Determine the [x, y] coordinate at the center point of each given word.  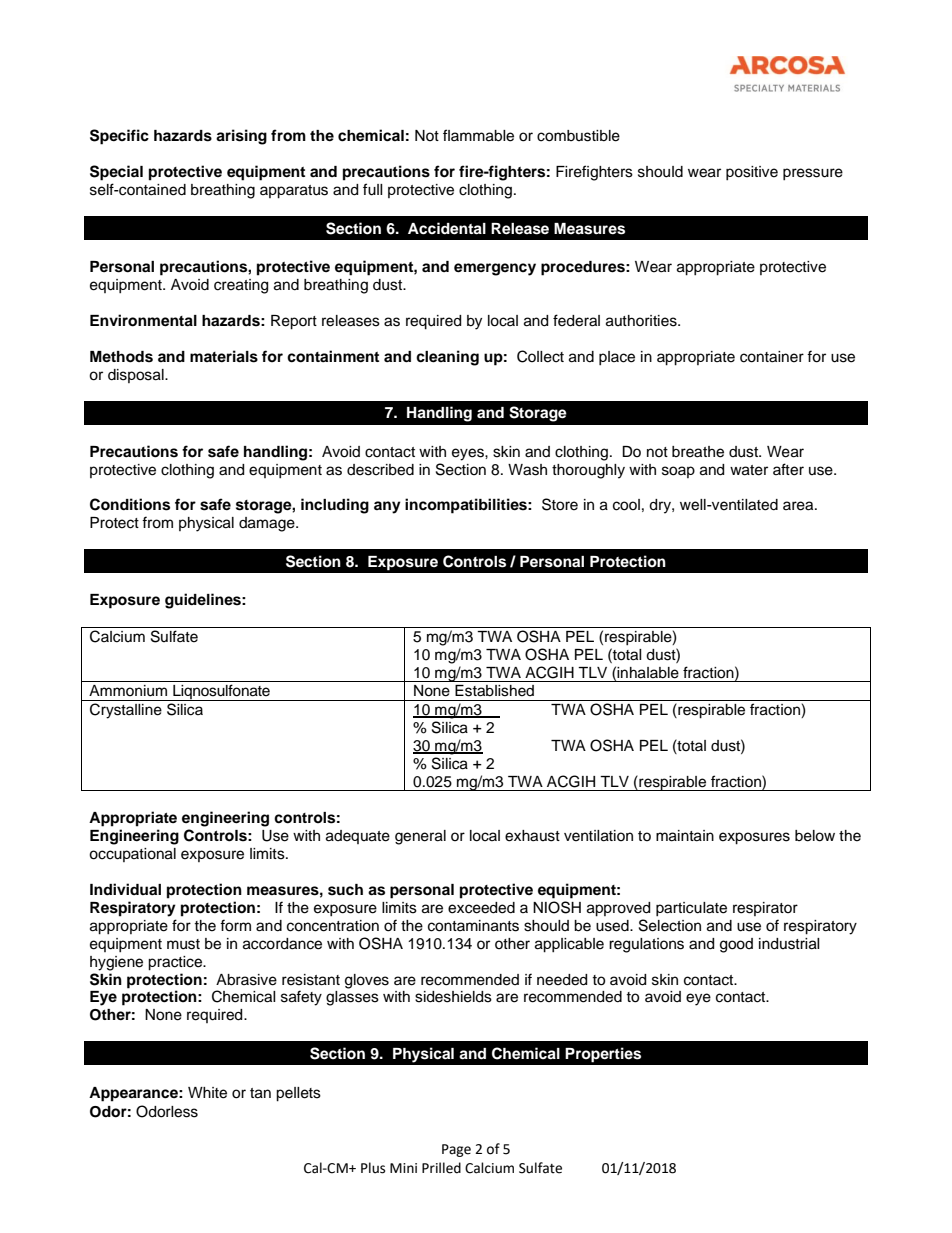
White [207, 1093]
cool [626, 505]
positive [752, 173]
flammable [478, 135]
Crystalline [126, 711]
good [736, 945]
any [387, 507]
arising [241, 137]
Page [456, 1150]
